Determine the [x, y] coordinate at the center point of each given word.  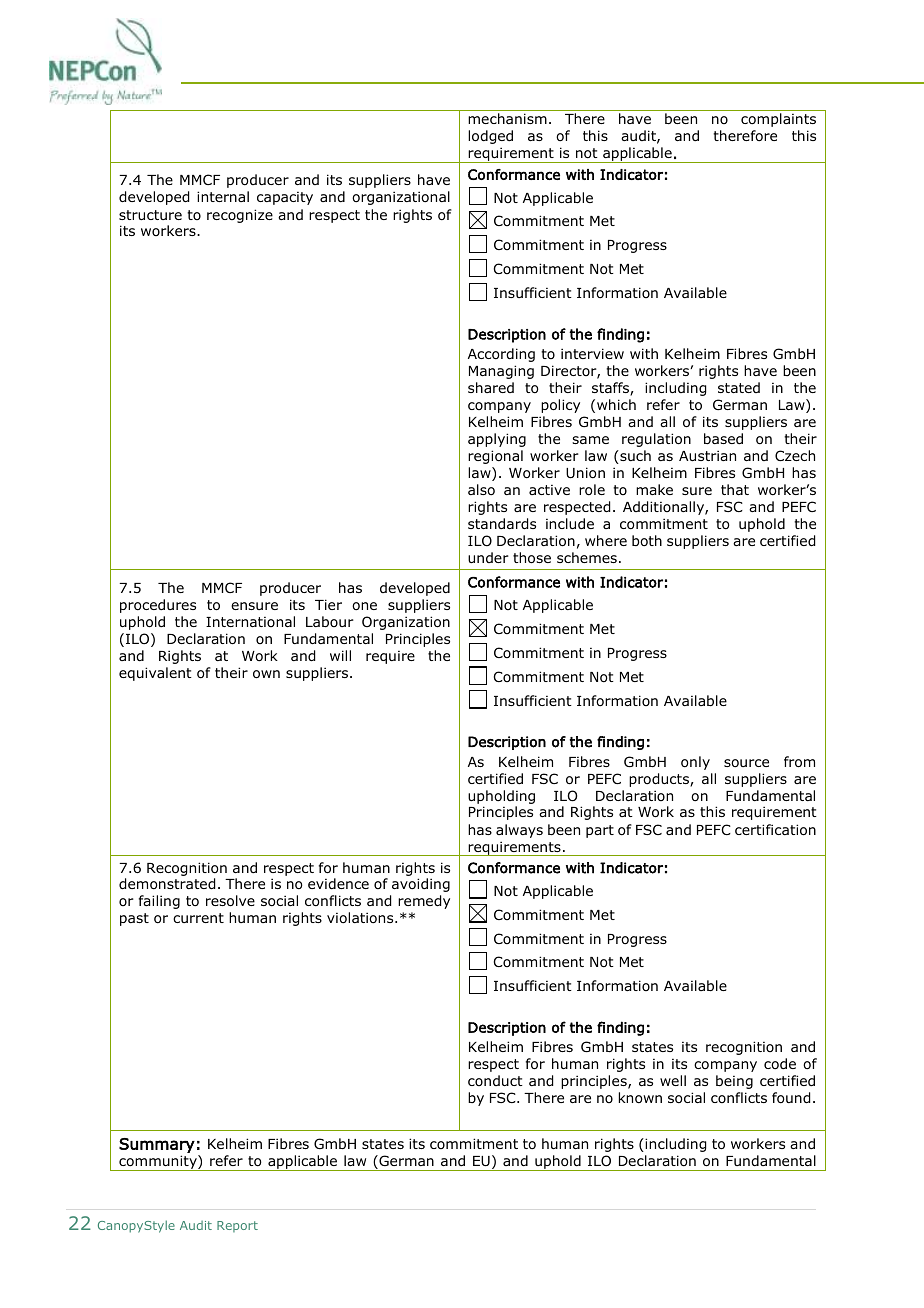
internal [223, 196]
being [734, 1082]
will [340, 655]
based [723, 438]
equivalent [155, 674]
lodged [490, 137]
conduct [495, 1080]
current [198, 918]
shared [491, 387]
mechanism [507, 118]
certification [775, 830]
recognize [240, 216]
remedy [424, 902]
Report [237, 1226]
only [695, 763]
